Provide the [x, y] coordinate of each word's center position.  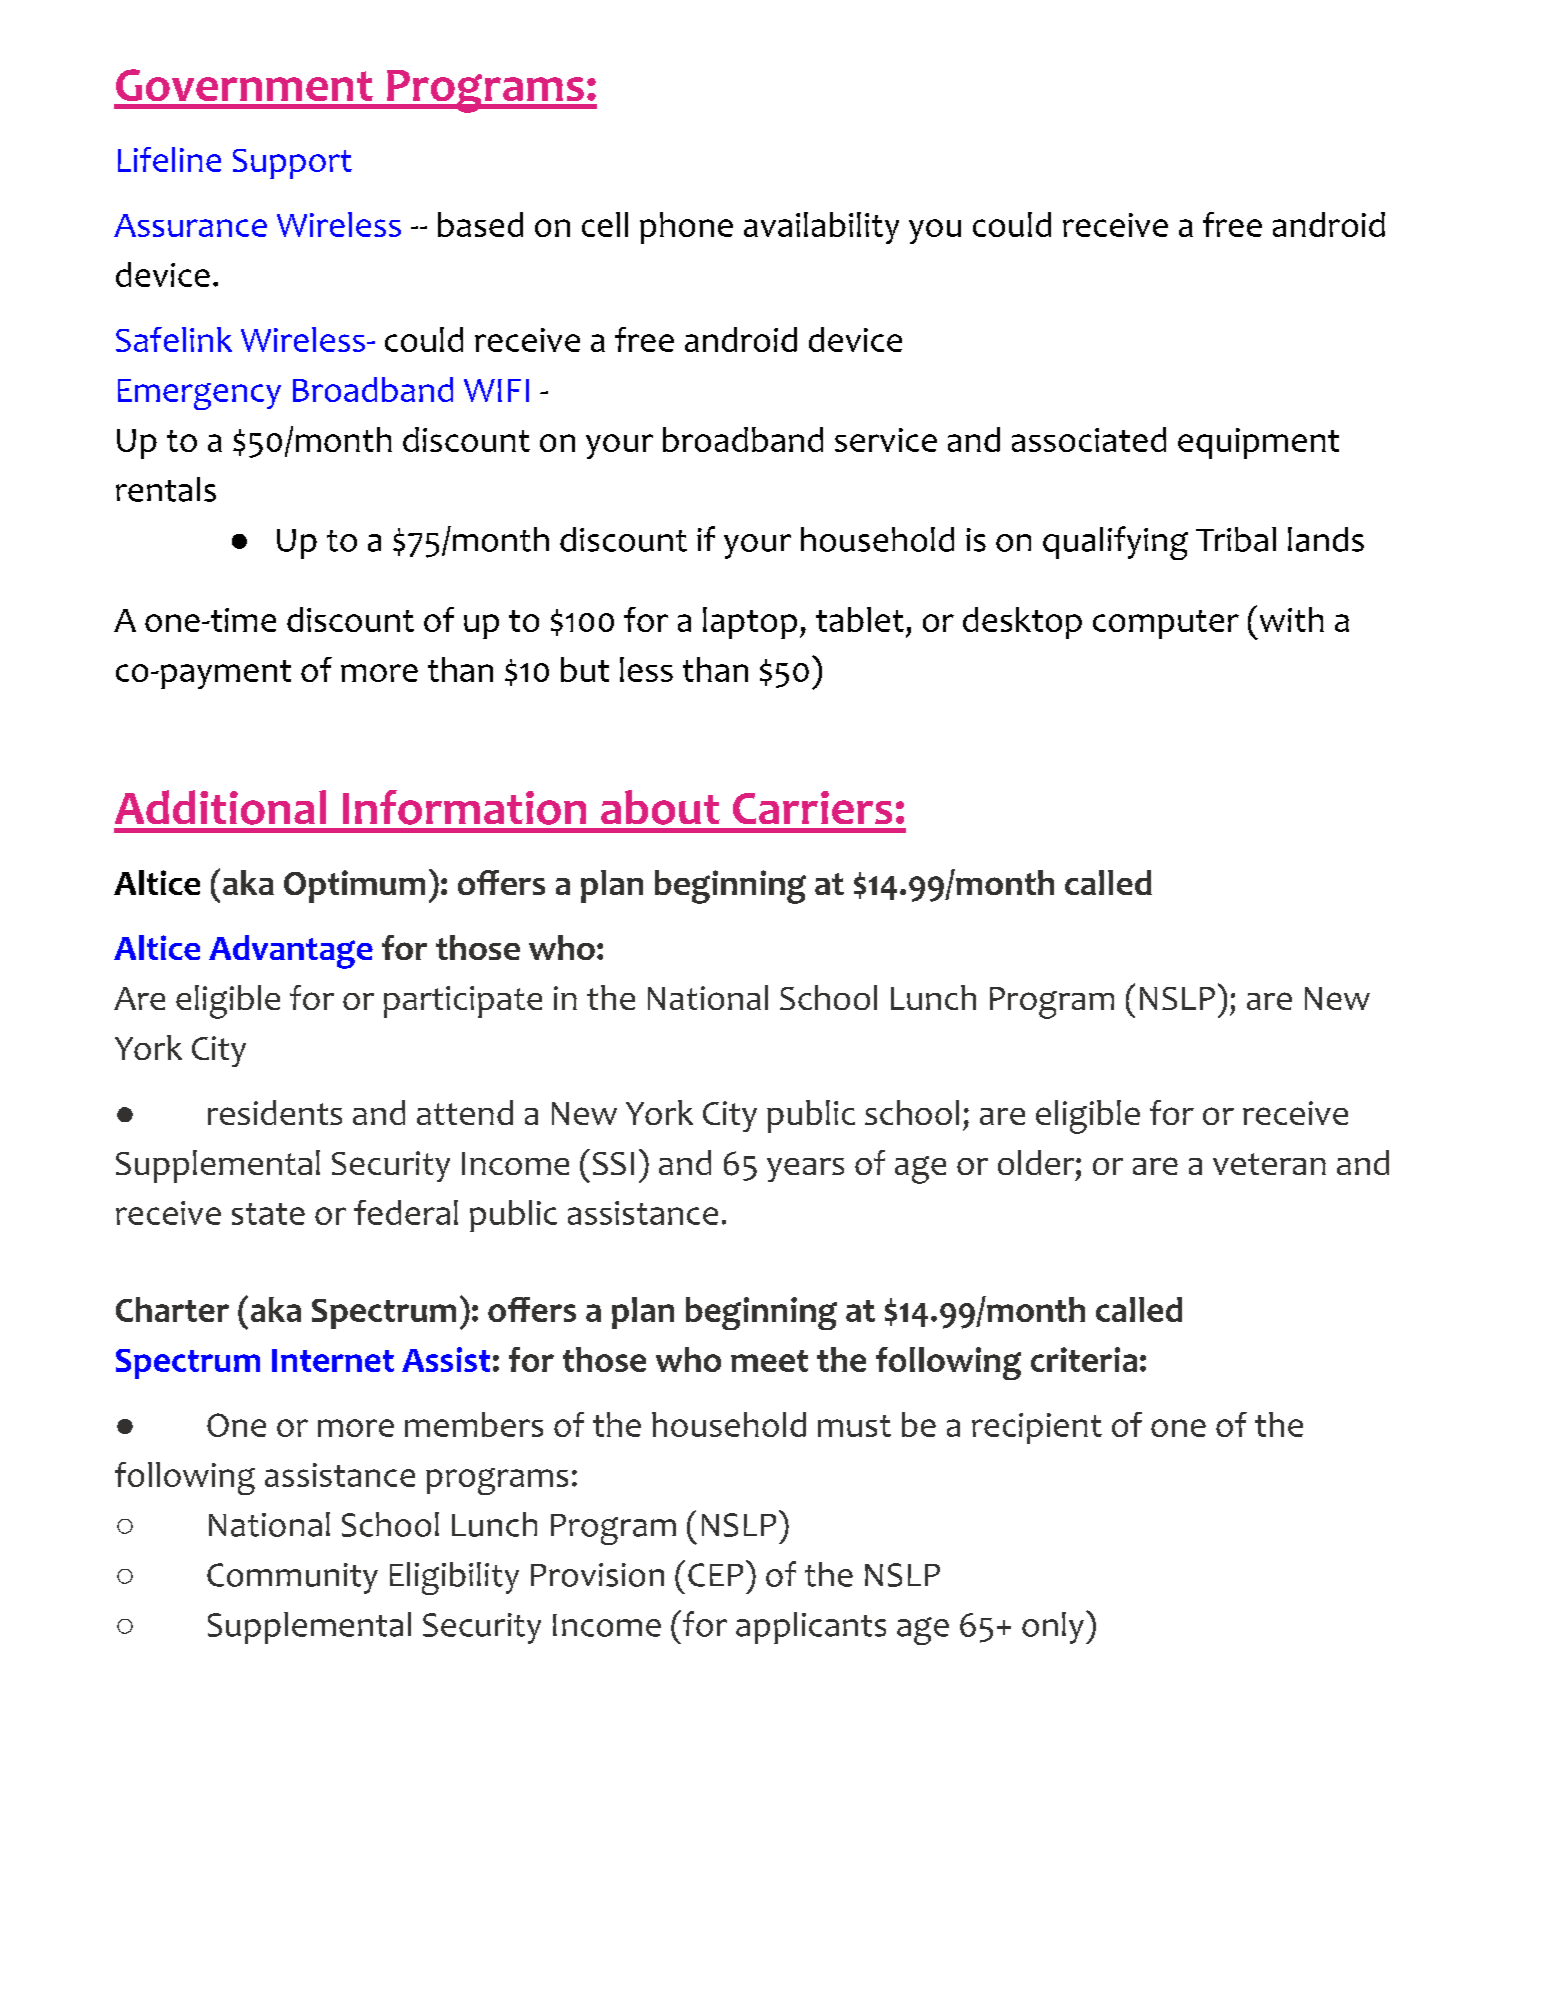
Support [292, 164]
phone [686, 228]
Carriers [812, 807]
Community [292, 1578]
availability [821, 228]
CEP [715, 1575]
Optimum [354, 886]
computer [1166, 624]
